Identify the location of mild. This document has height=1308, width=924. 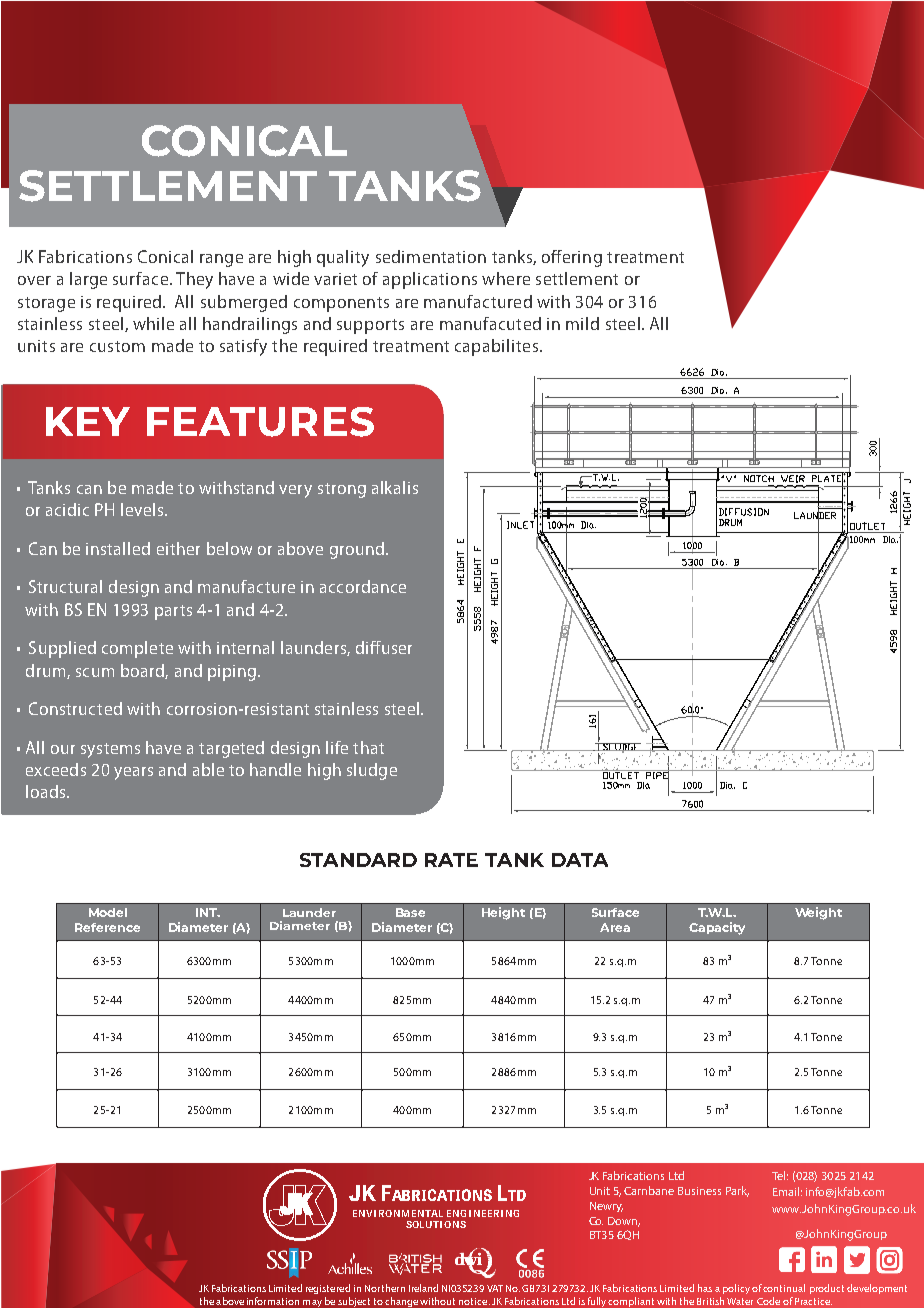
(582, 323).
